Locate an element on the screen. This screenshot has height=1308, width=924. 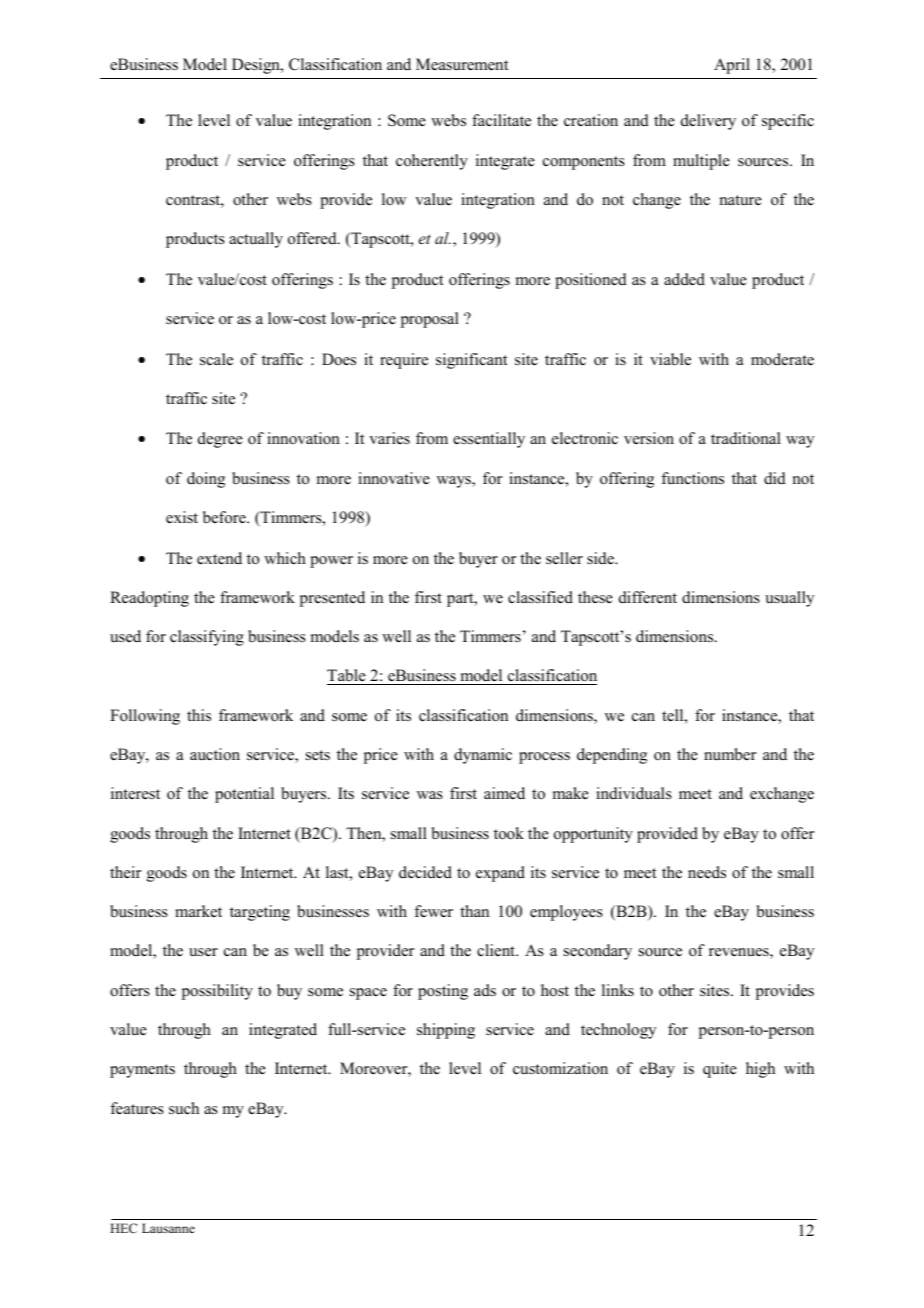
Measurement is located at coordinates (462, 64).
